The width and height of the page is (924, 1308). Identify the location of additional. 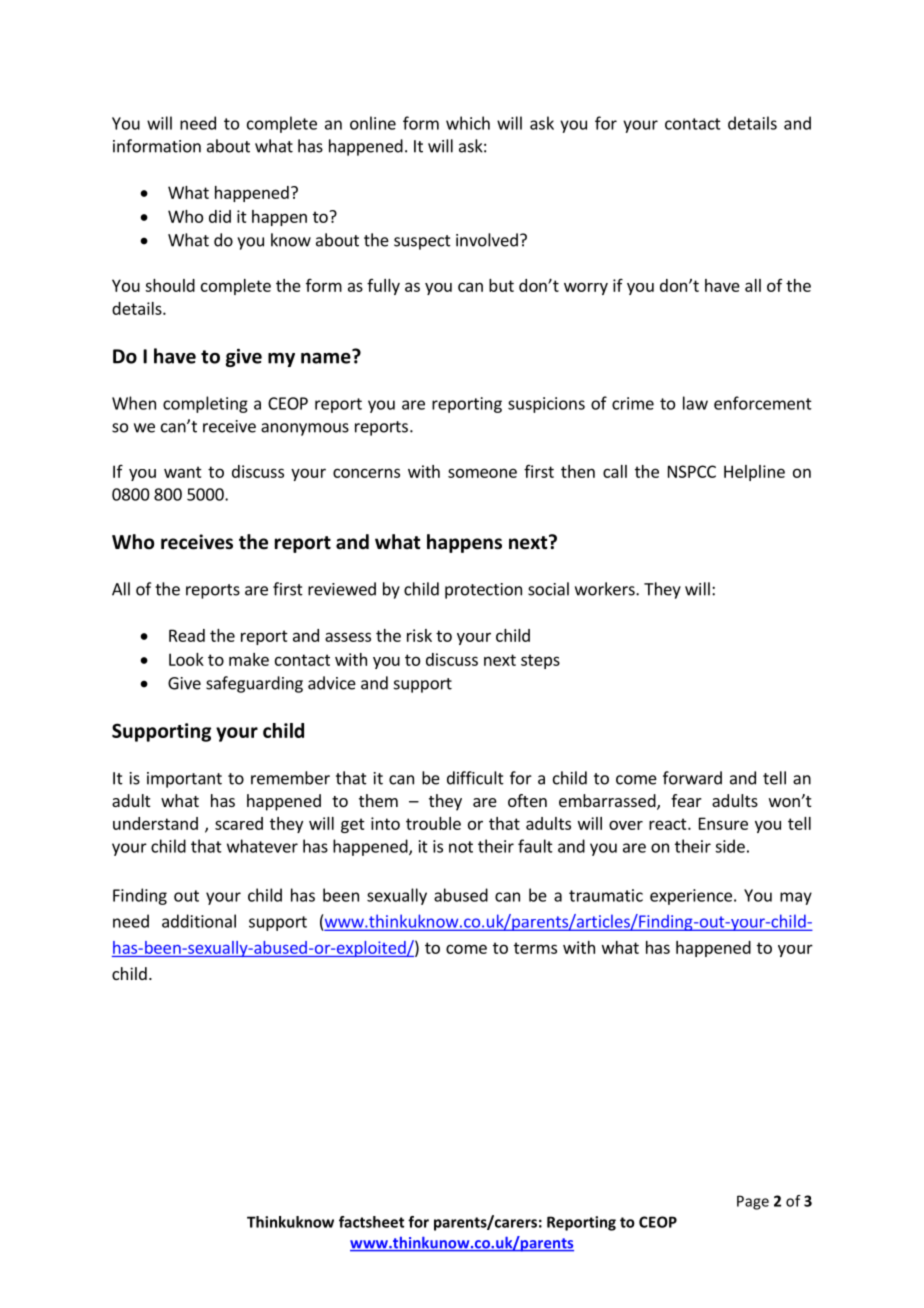
(199, 921).
